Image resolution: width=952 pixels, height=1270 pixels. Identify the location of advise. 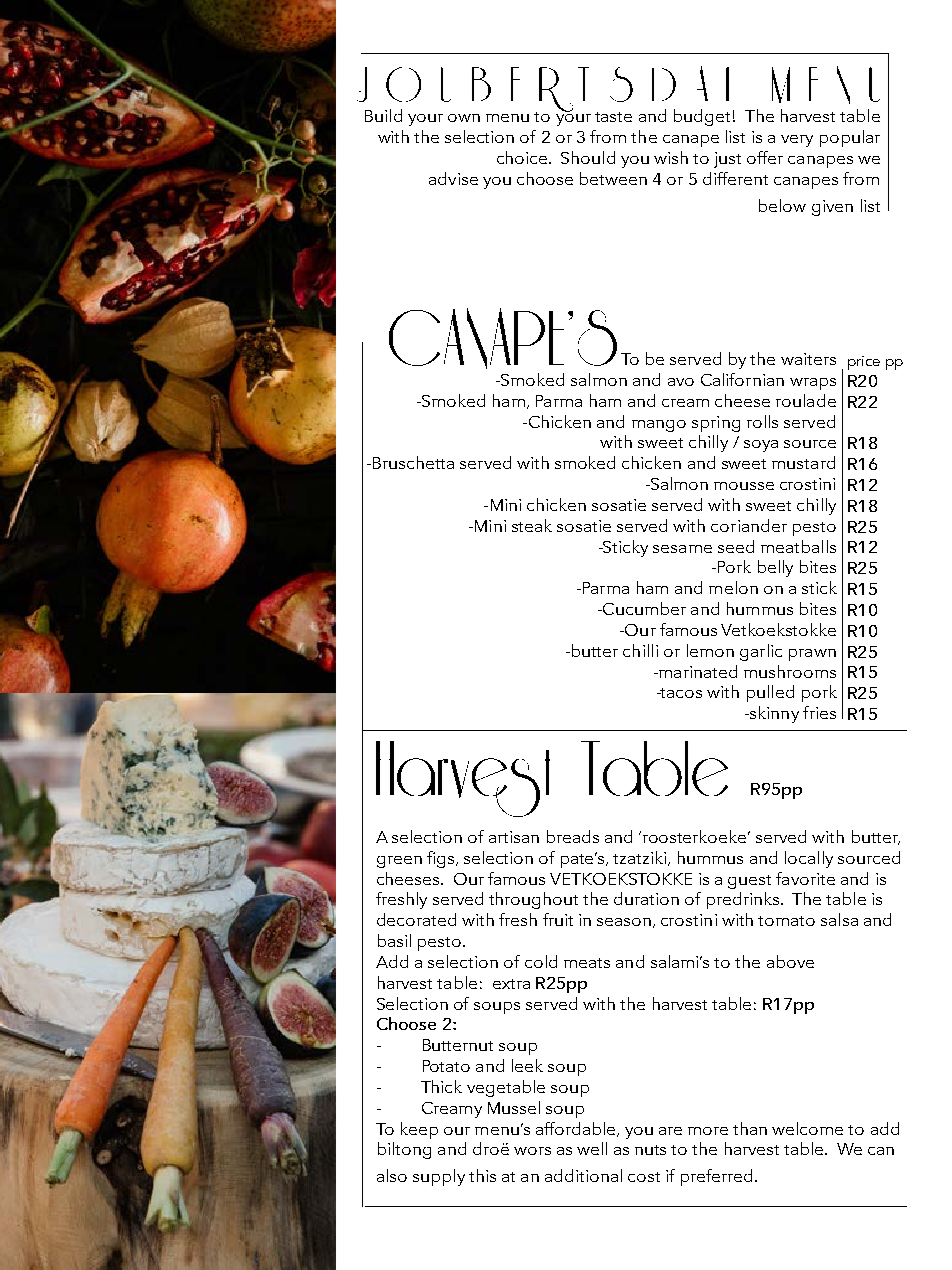
(453, 178).
